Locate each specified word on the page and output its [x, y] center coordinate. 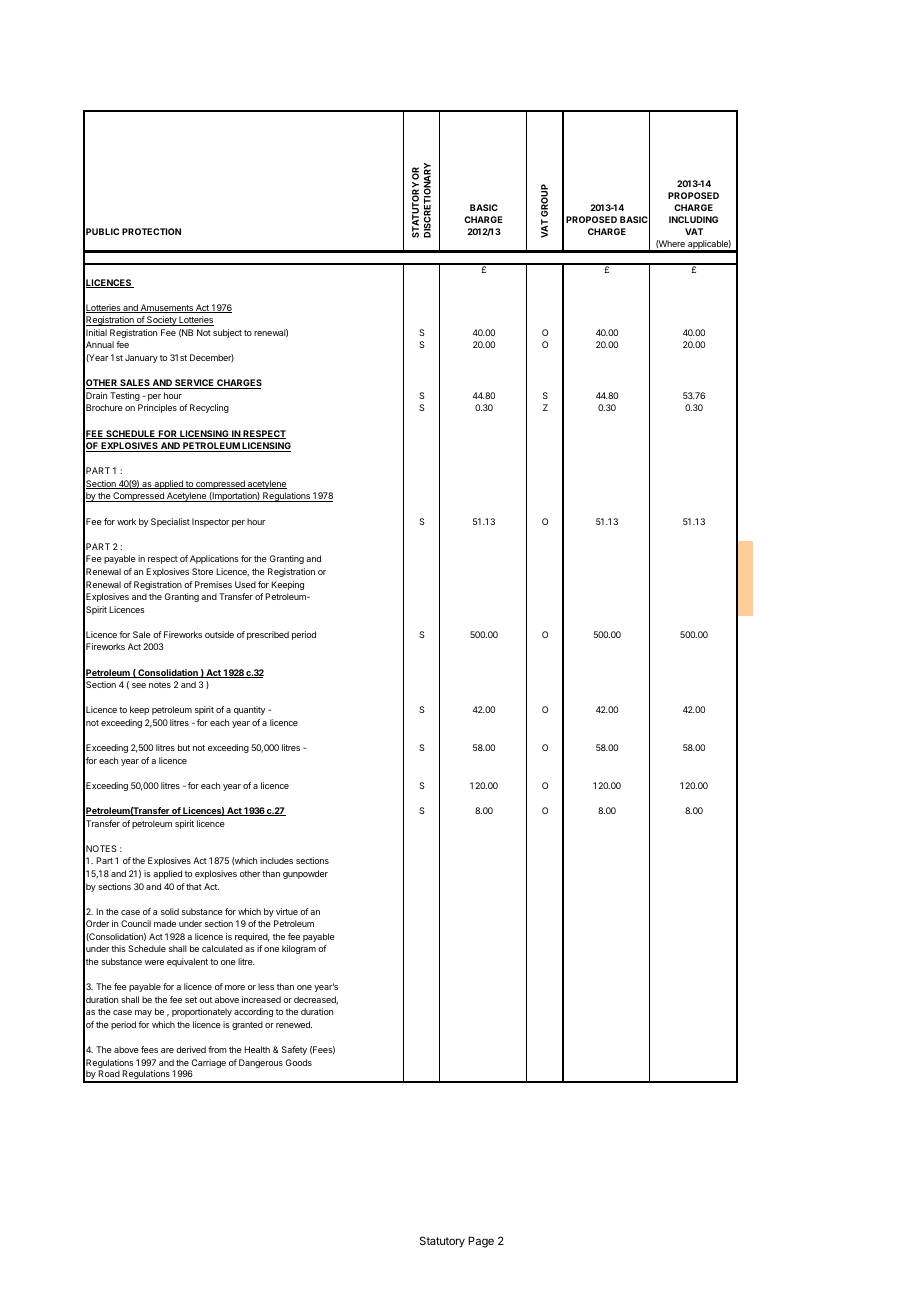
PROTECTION [151, 231]
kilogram [299, 949]
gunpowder [305, 874]
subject [227, 333]
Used [245, 584]
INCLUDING [693, 219]
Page [481, 1242]
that [194, 886]
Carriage [208, 1065]
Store [202, 571]
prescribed [268, 635]
